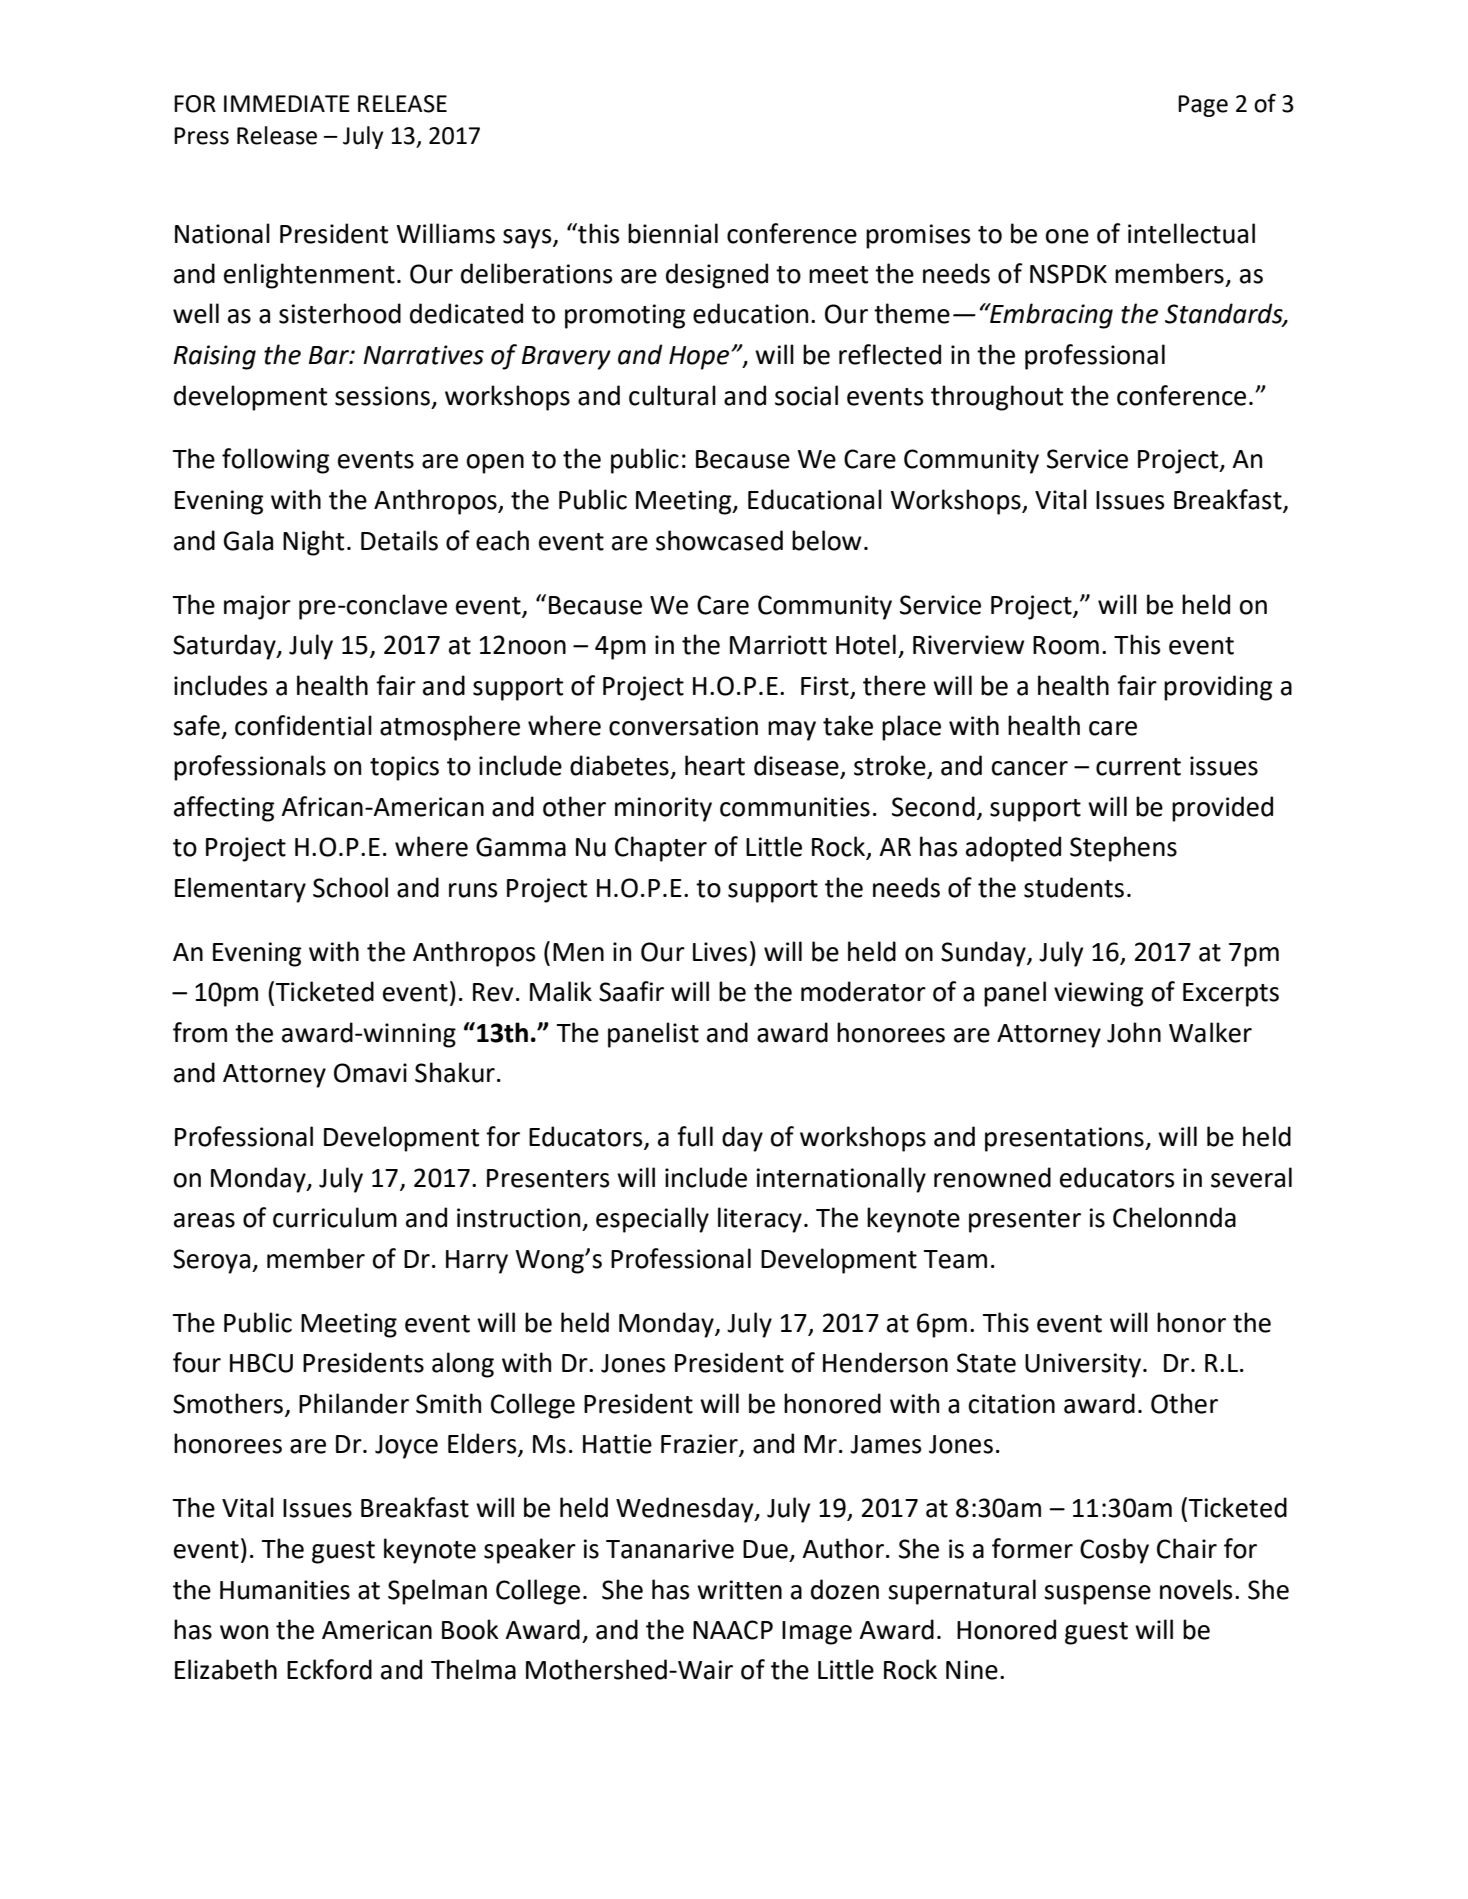  Describe the element at coordinates (673, 233) in the screenshot. I see `biennial` at that location.
